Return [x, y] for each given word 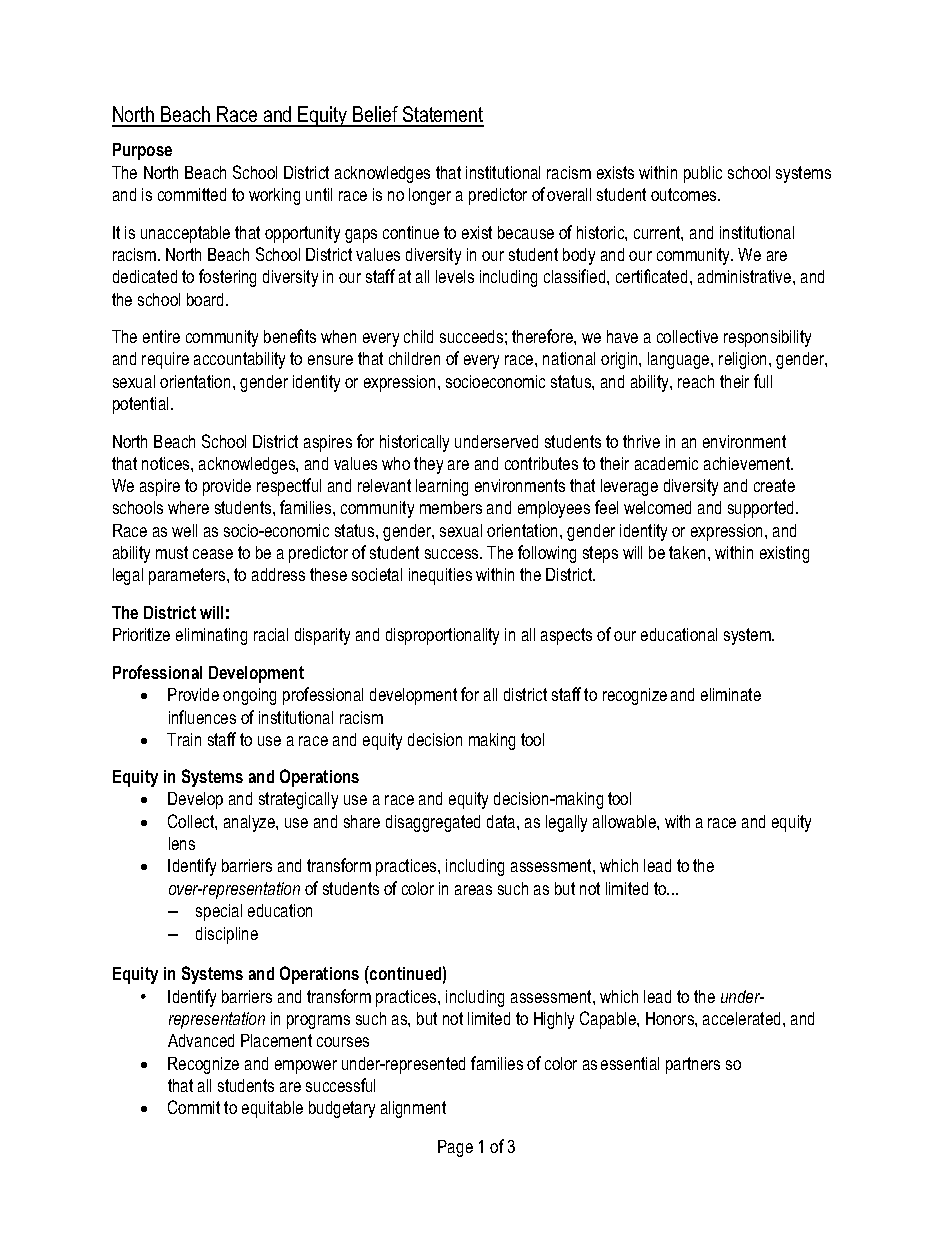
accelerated [741, 1018]
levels [455, 276]
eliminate [731, 694]
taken [689, 552]
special [219, 912]
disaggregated [433, 823]
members [451, 507]
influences [202, 717]
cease [213, 554]
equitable [272, 1109]
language [680, 360]
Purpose [142, 151]
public [703, 174]
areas [473, 890]
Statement [442, 116]
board [205, 299]
